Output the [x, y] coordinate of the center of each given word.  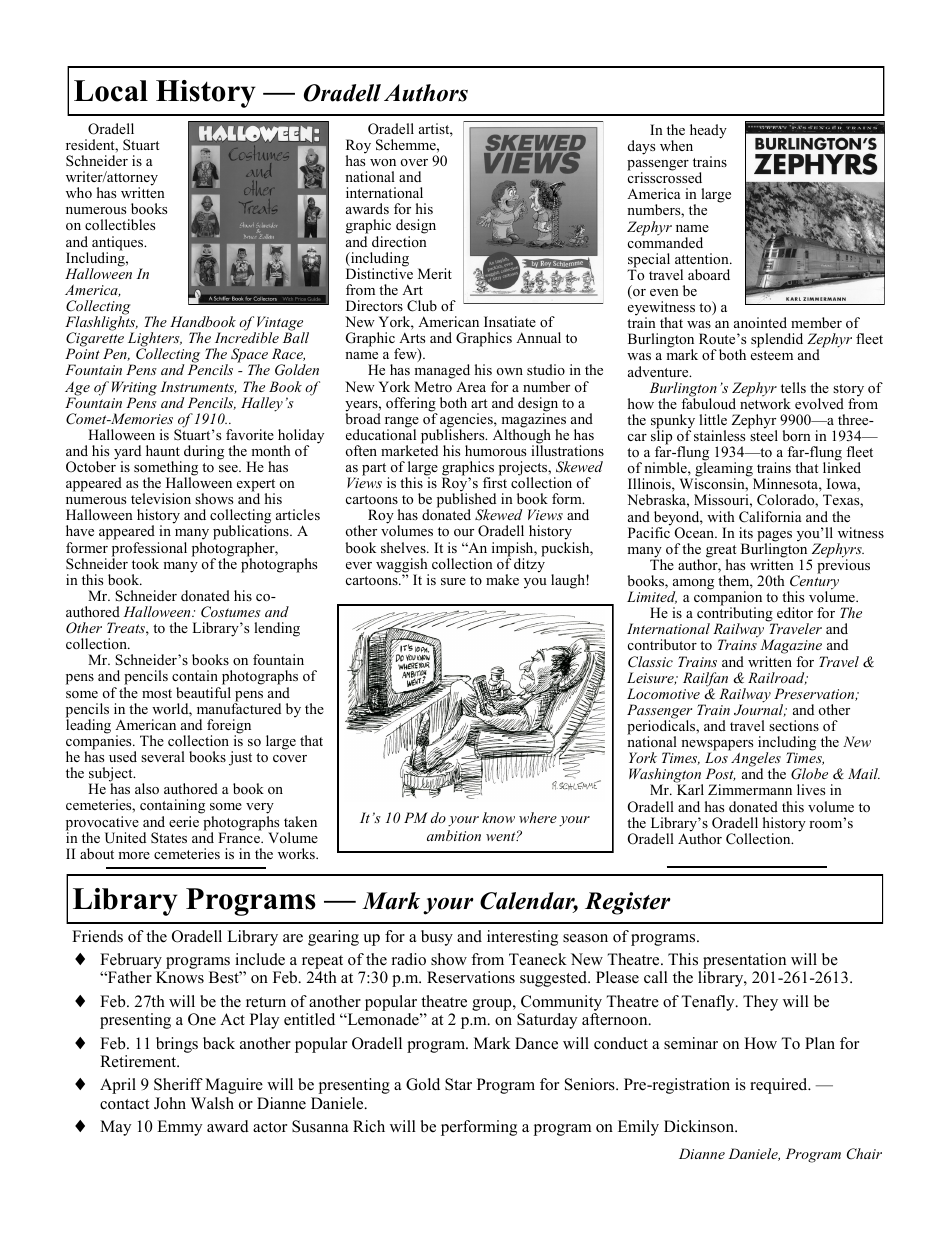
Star [458, 1084]
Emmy [179, 1128]
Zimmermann [750, 789]
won [383, 162]
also [147, 788]
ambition [454, 835]
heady [708, 131]
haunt [163, 450]
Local [111, 91]
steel [763, 434]
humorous [495, 450]
